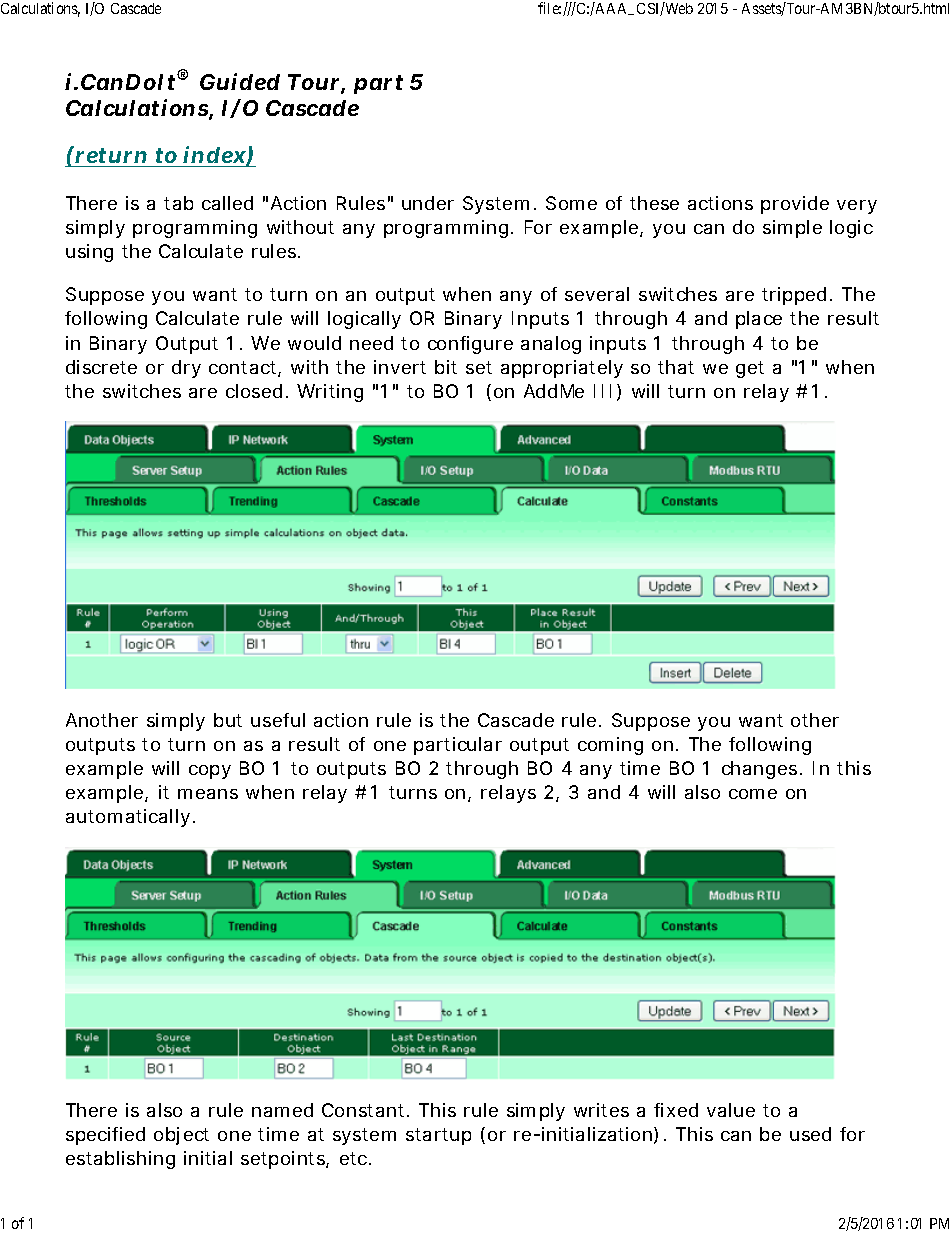 The height and width of the page is (1233, 952). Describe the element at coordinates (208, 794) in the page. I see `means` at that location.
